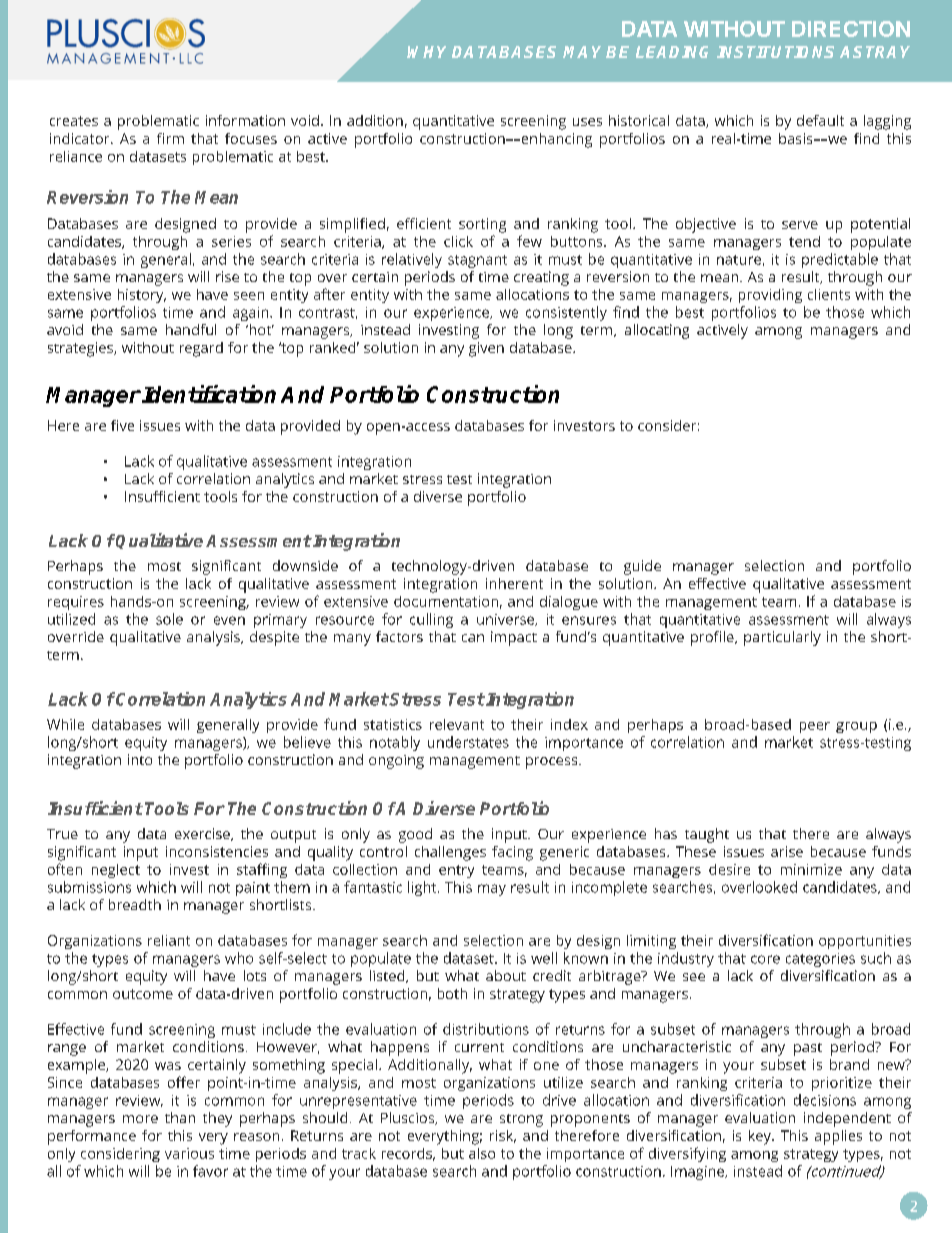  I want to click on understates, so click(468, 742).
